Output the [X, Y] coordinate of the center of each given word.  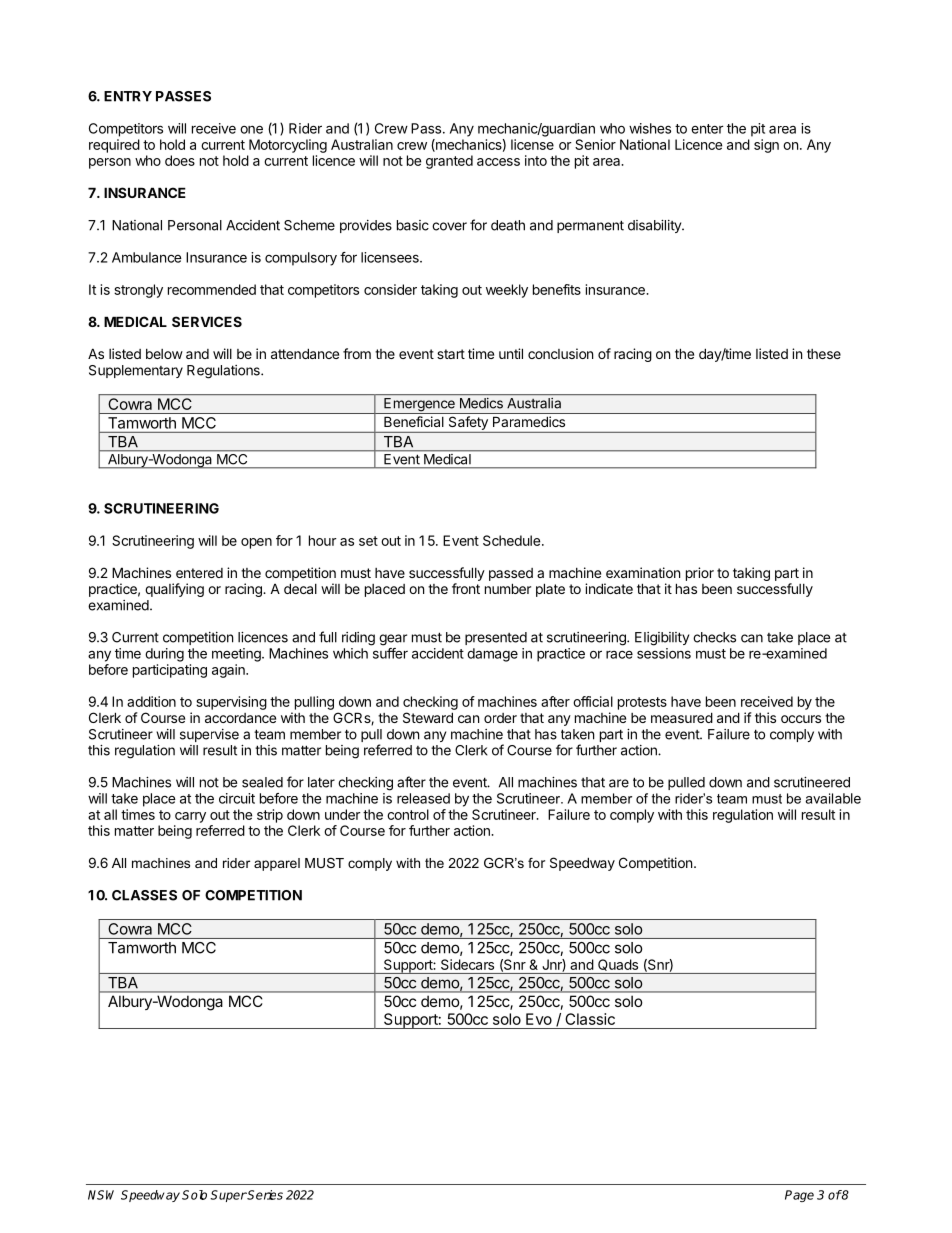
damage [492, 655]
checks [714, 637]
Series [264, 1195]
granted [449, 162]
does [180, 160]
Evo [539, 1019]
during [164, 655]
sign [766, 146]
